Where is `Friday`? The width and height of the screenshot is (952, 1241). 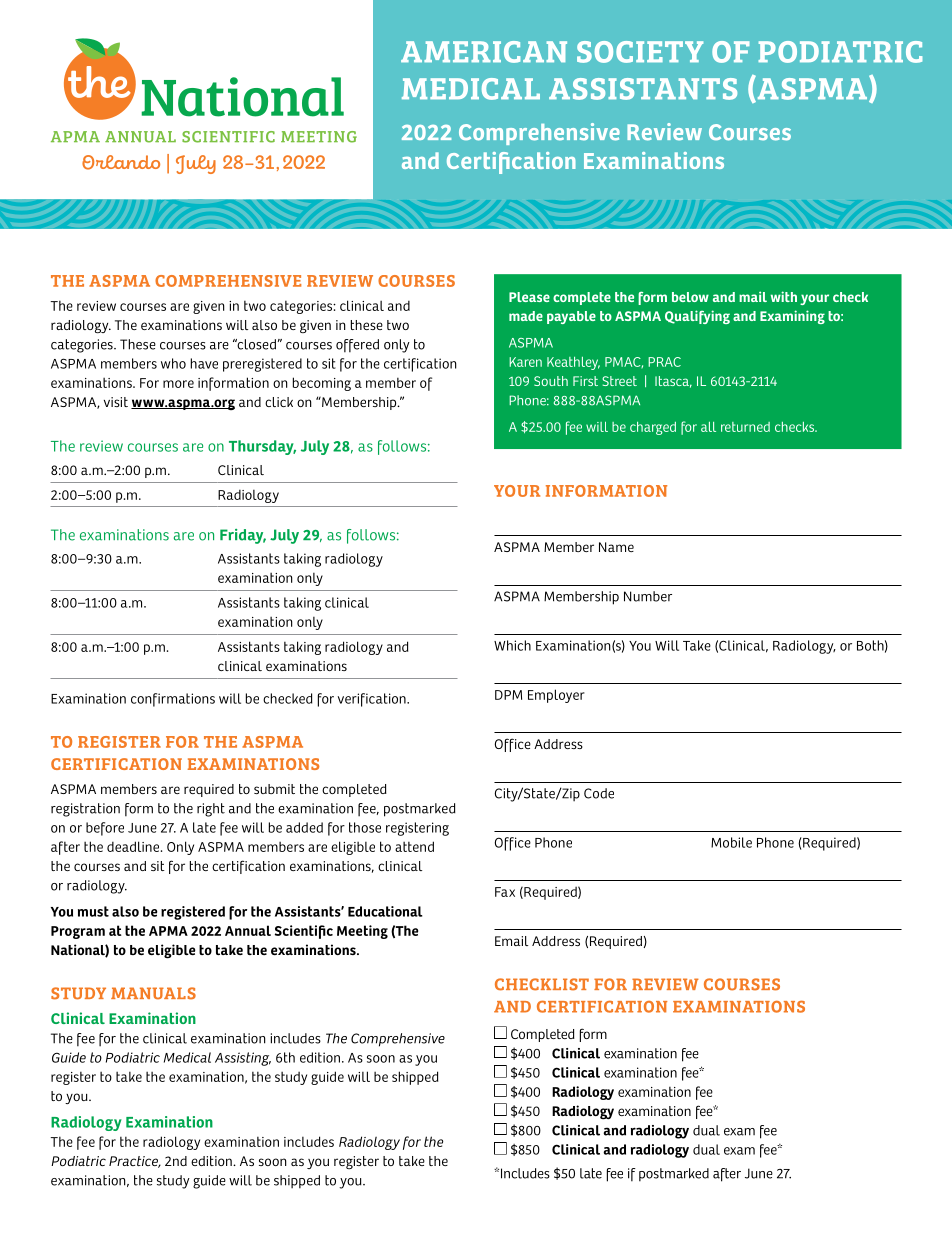
Friday is located at coordinates (243, 536).
